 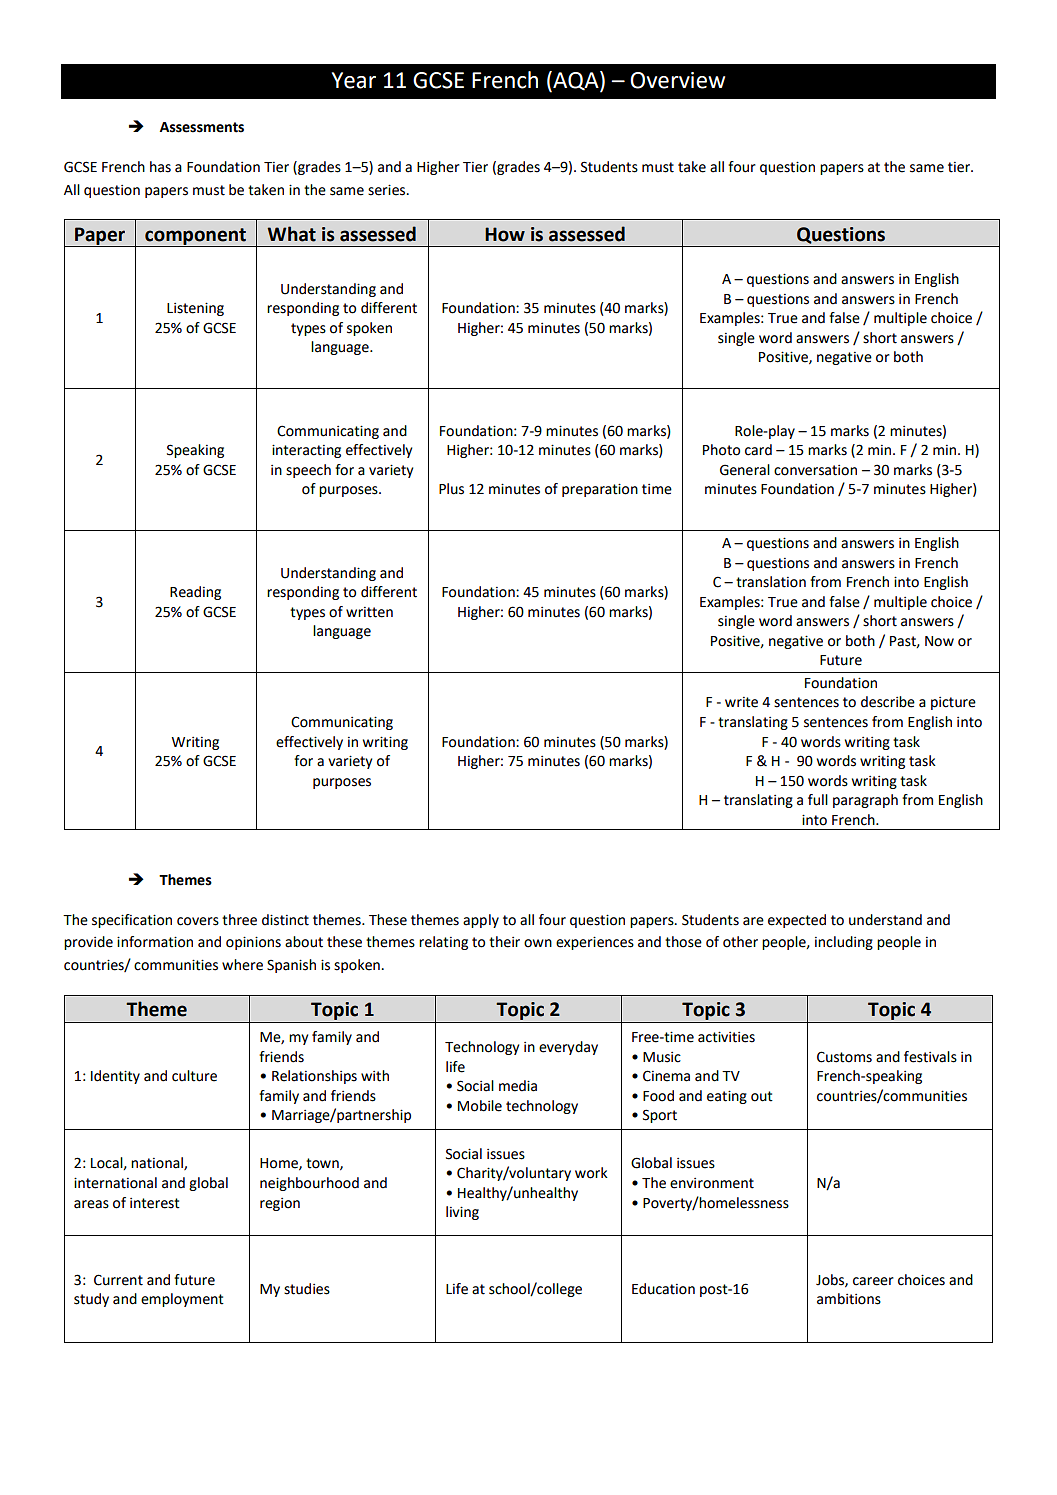 I want to click on employment, so click(x=182, y=1300).
